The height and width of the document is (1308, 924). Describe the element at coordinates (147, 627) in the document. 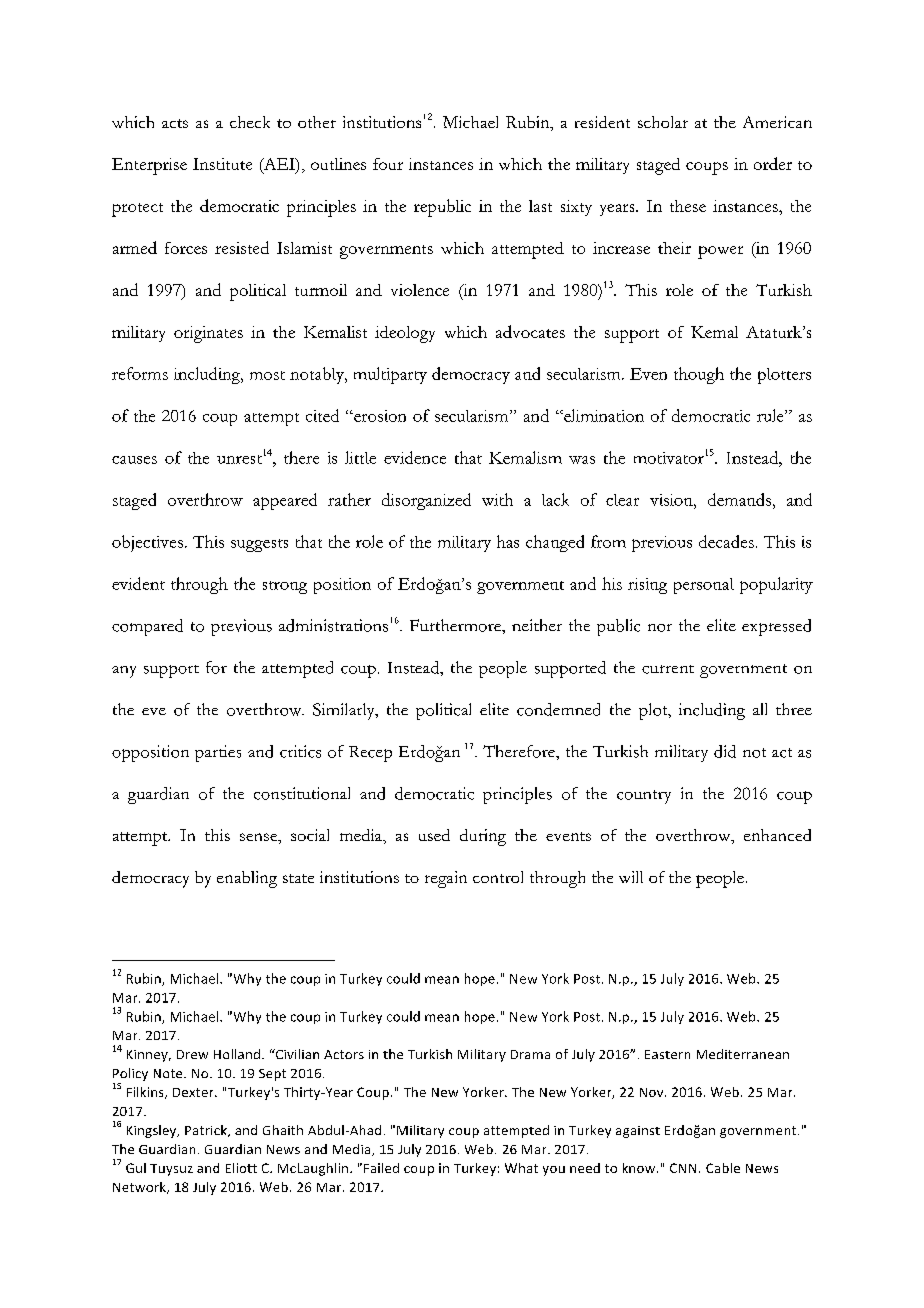

I see `compared` at that location.
